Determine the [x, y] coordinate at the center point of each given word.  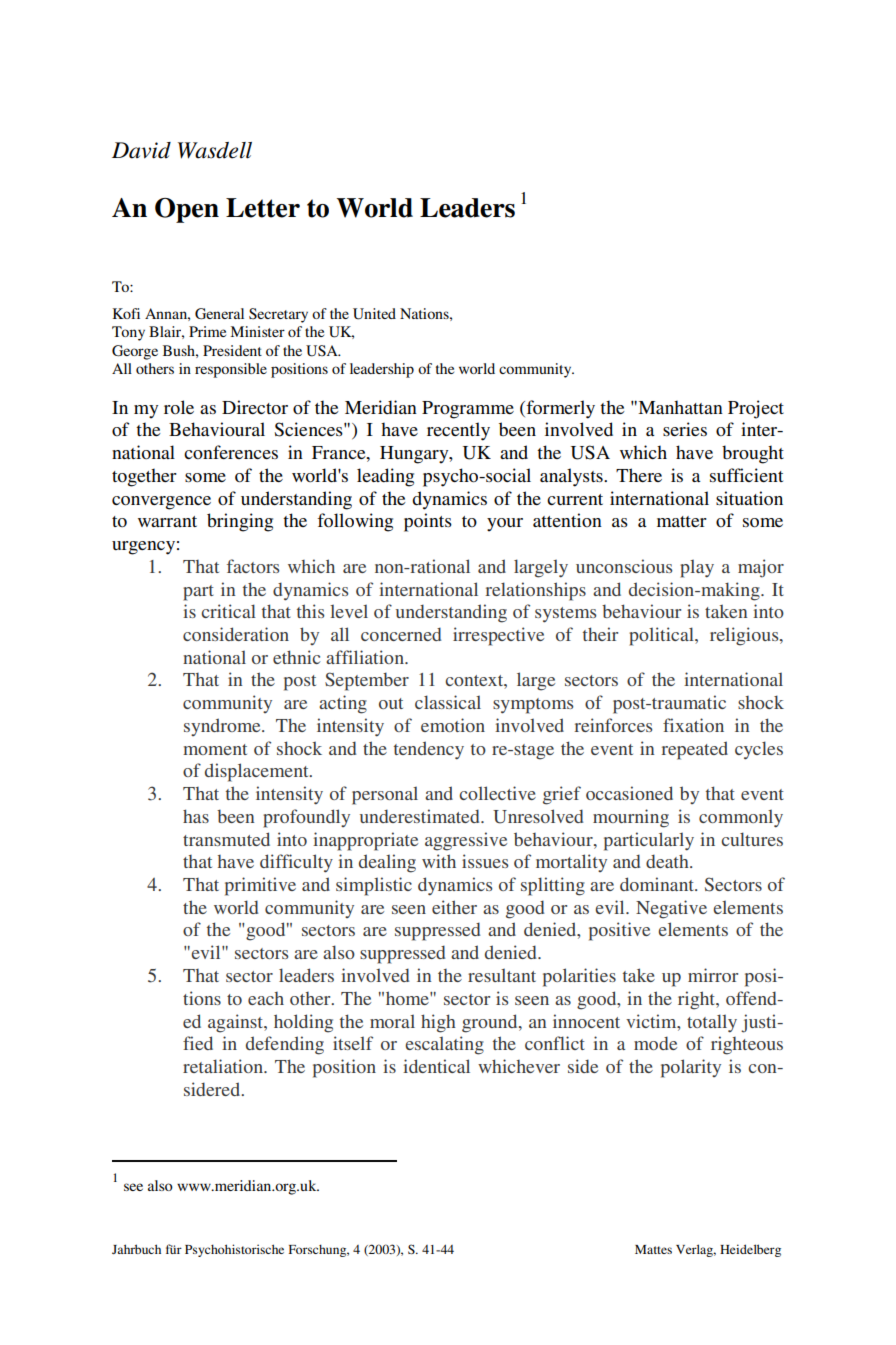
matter [682, 521]
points [428, 522]
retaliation [224, 1066]
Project [756, 409]
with [439, 861]
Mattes [653, 1249]
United [374, 314]
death [668, 861]
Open [187, 210]
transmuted [226, 839]
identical [436, 1066]
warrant [167, 521]
